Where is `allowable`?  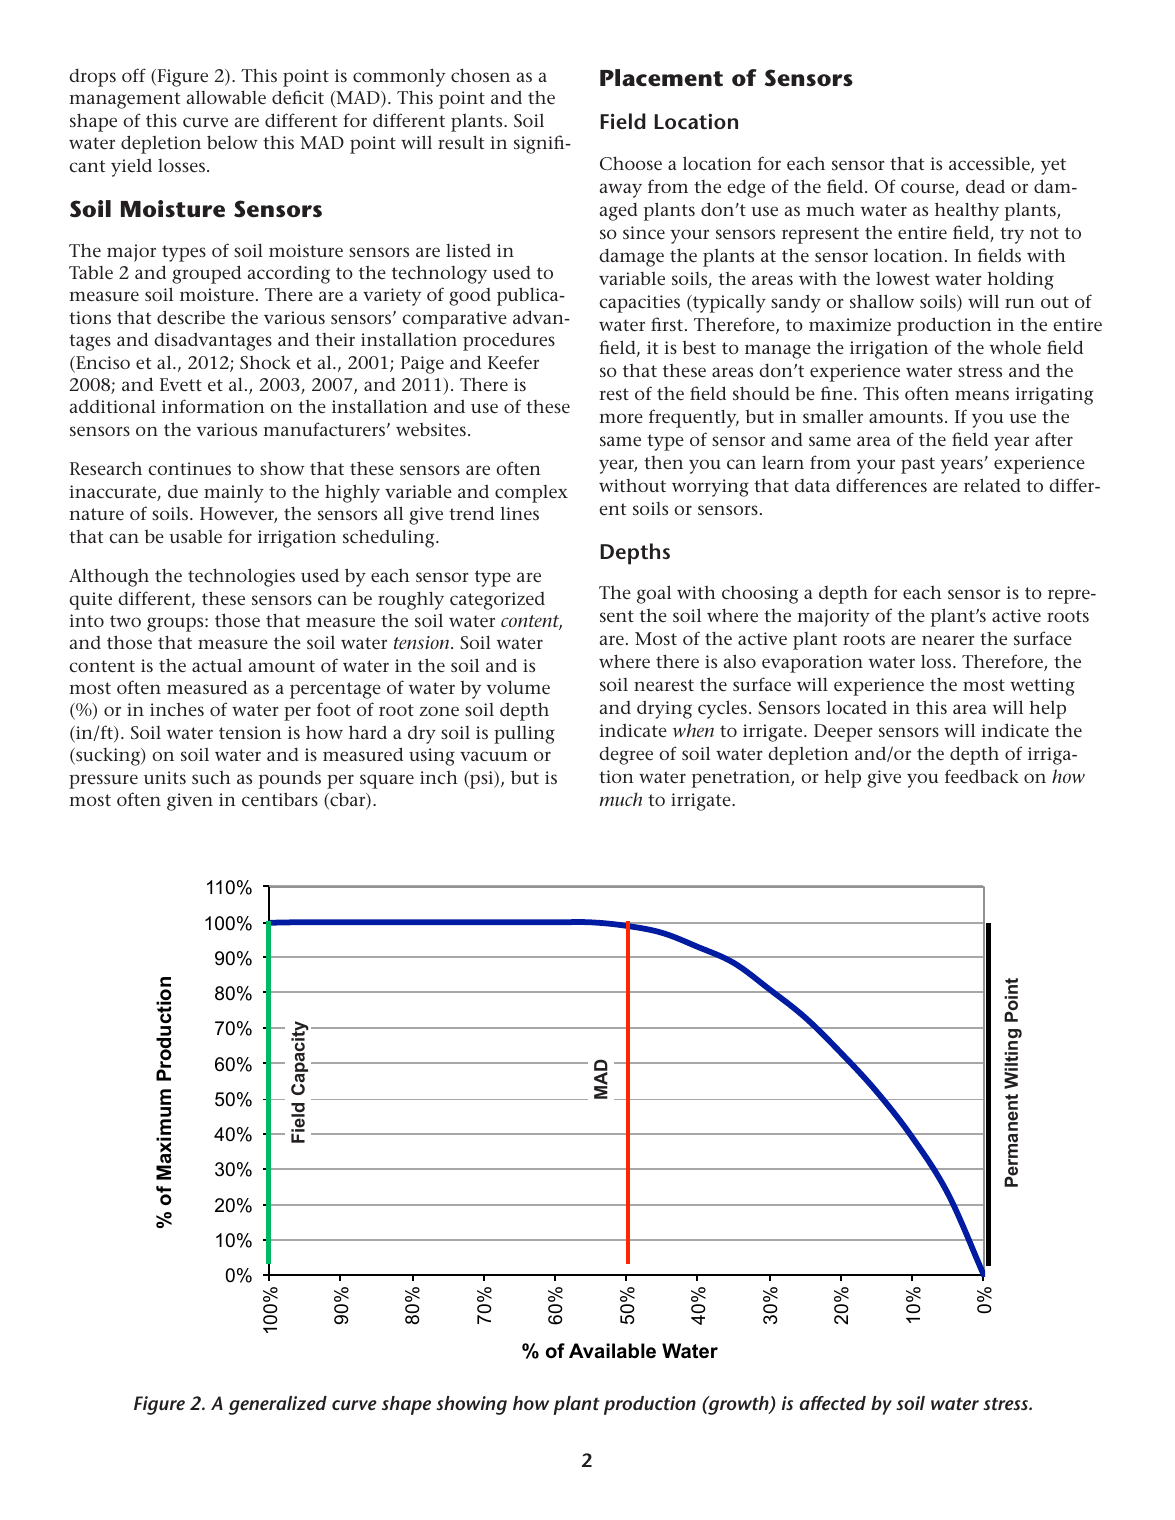
allowable is located at coordinates (226, 97).
